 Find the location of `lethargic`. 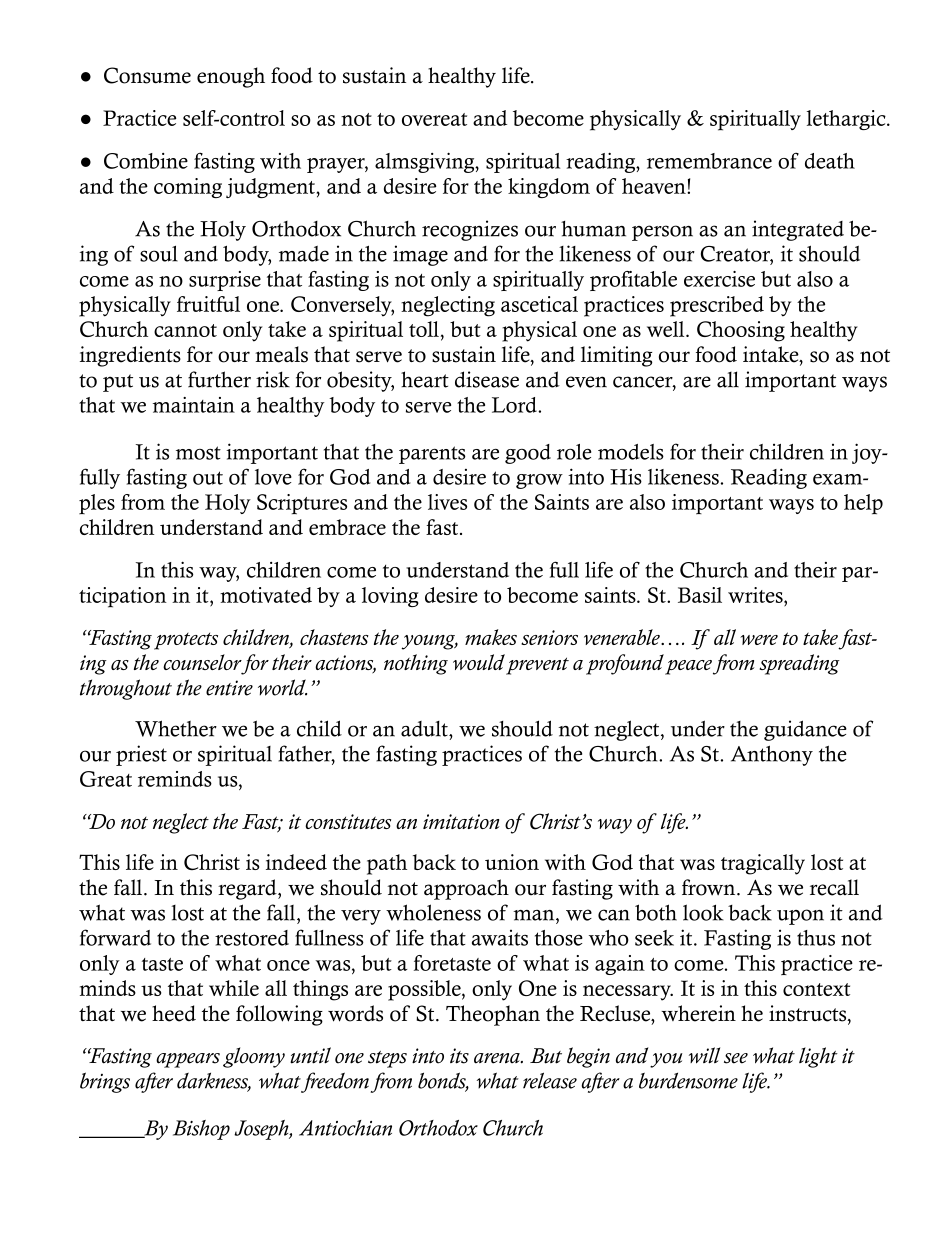

lethargic is located at coordinates (847, 120).
